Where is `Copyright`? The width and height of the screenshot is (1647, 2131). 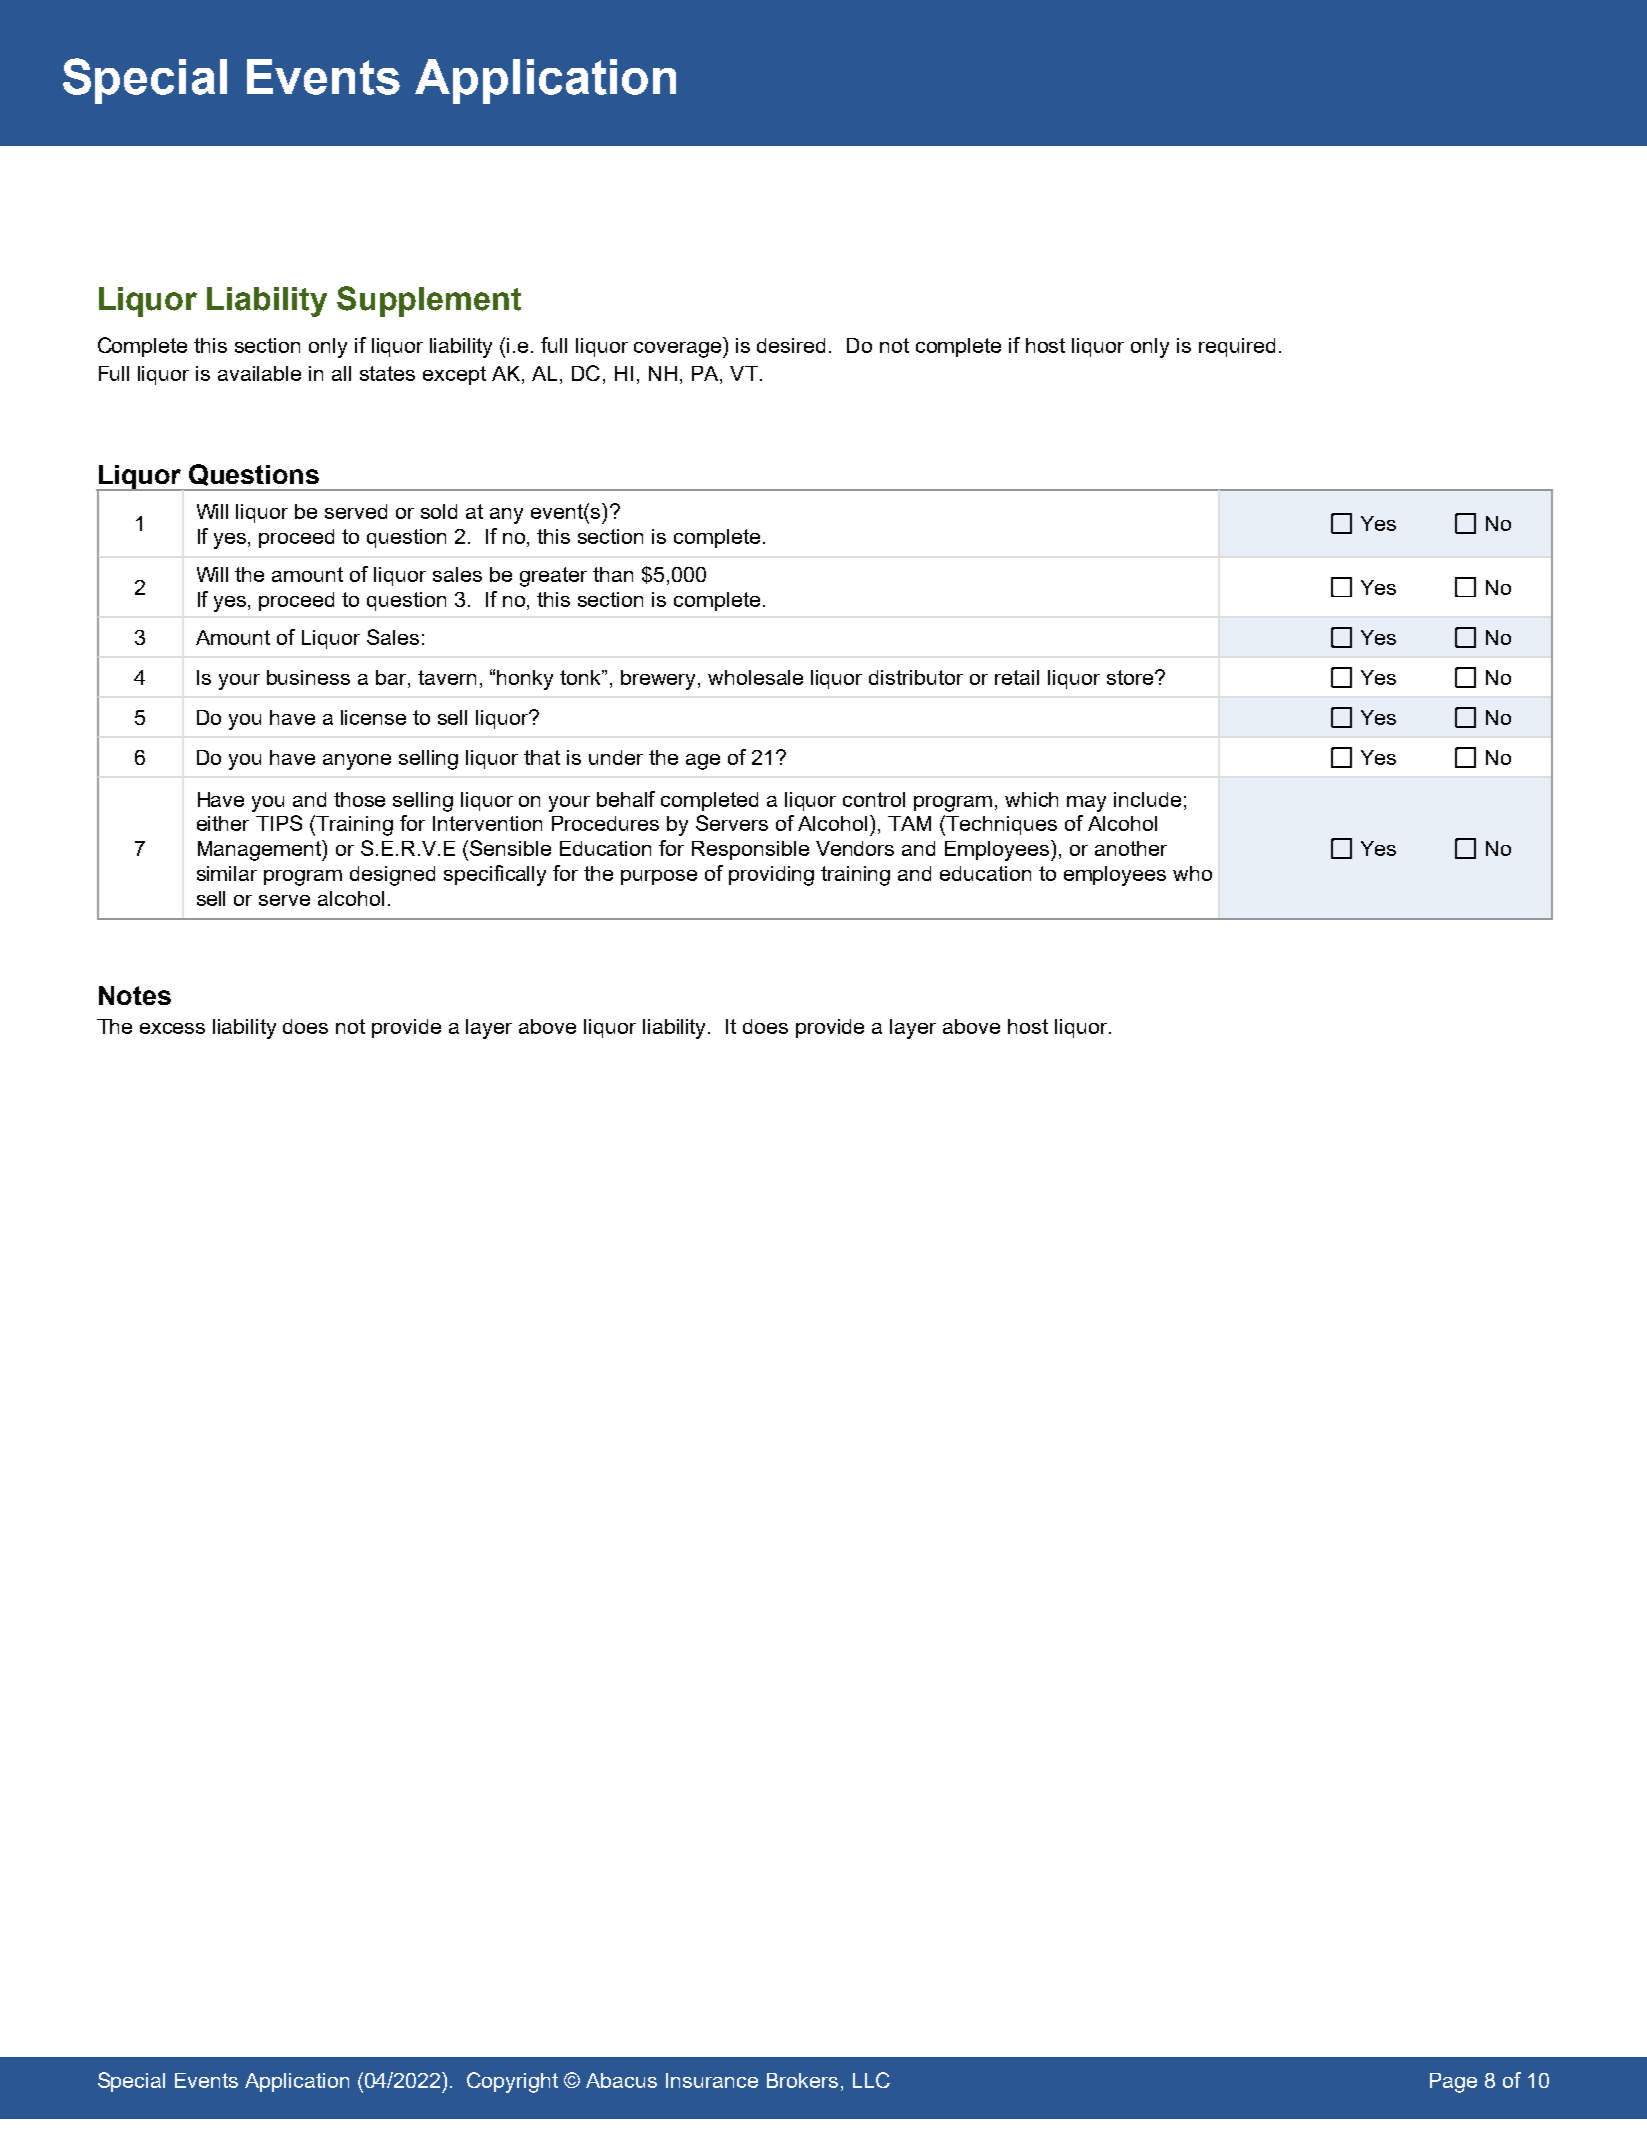
Copyright is located at coordinates (512, 2082).
